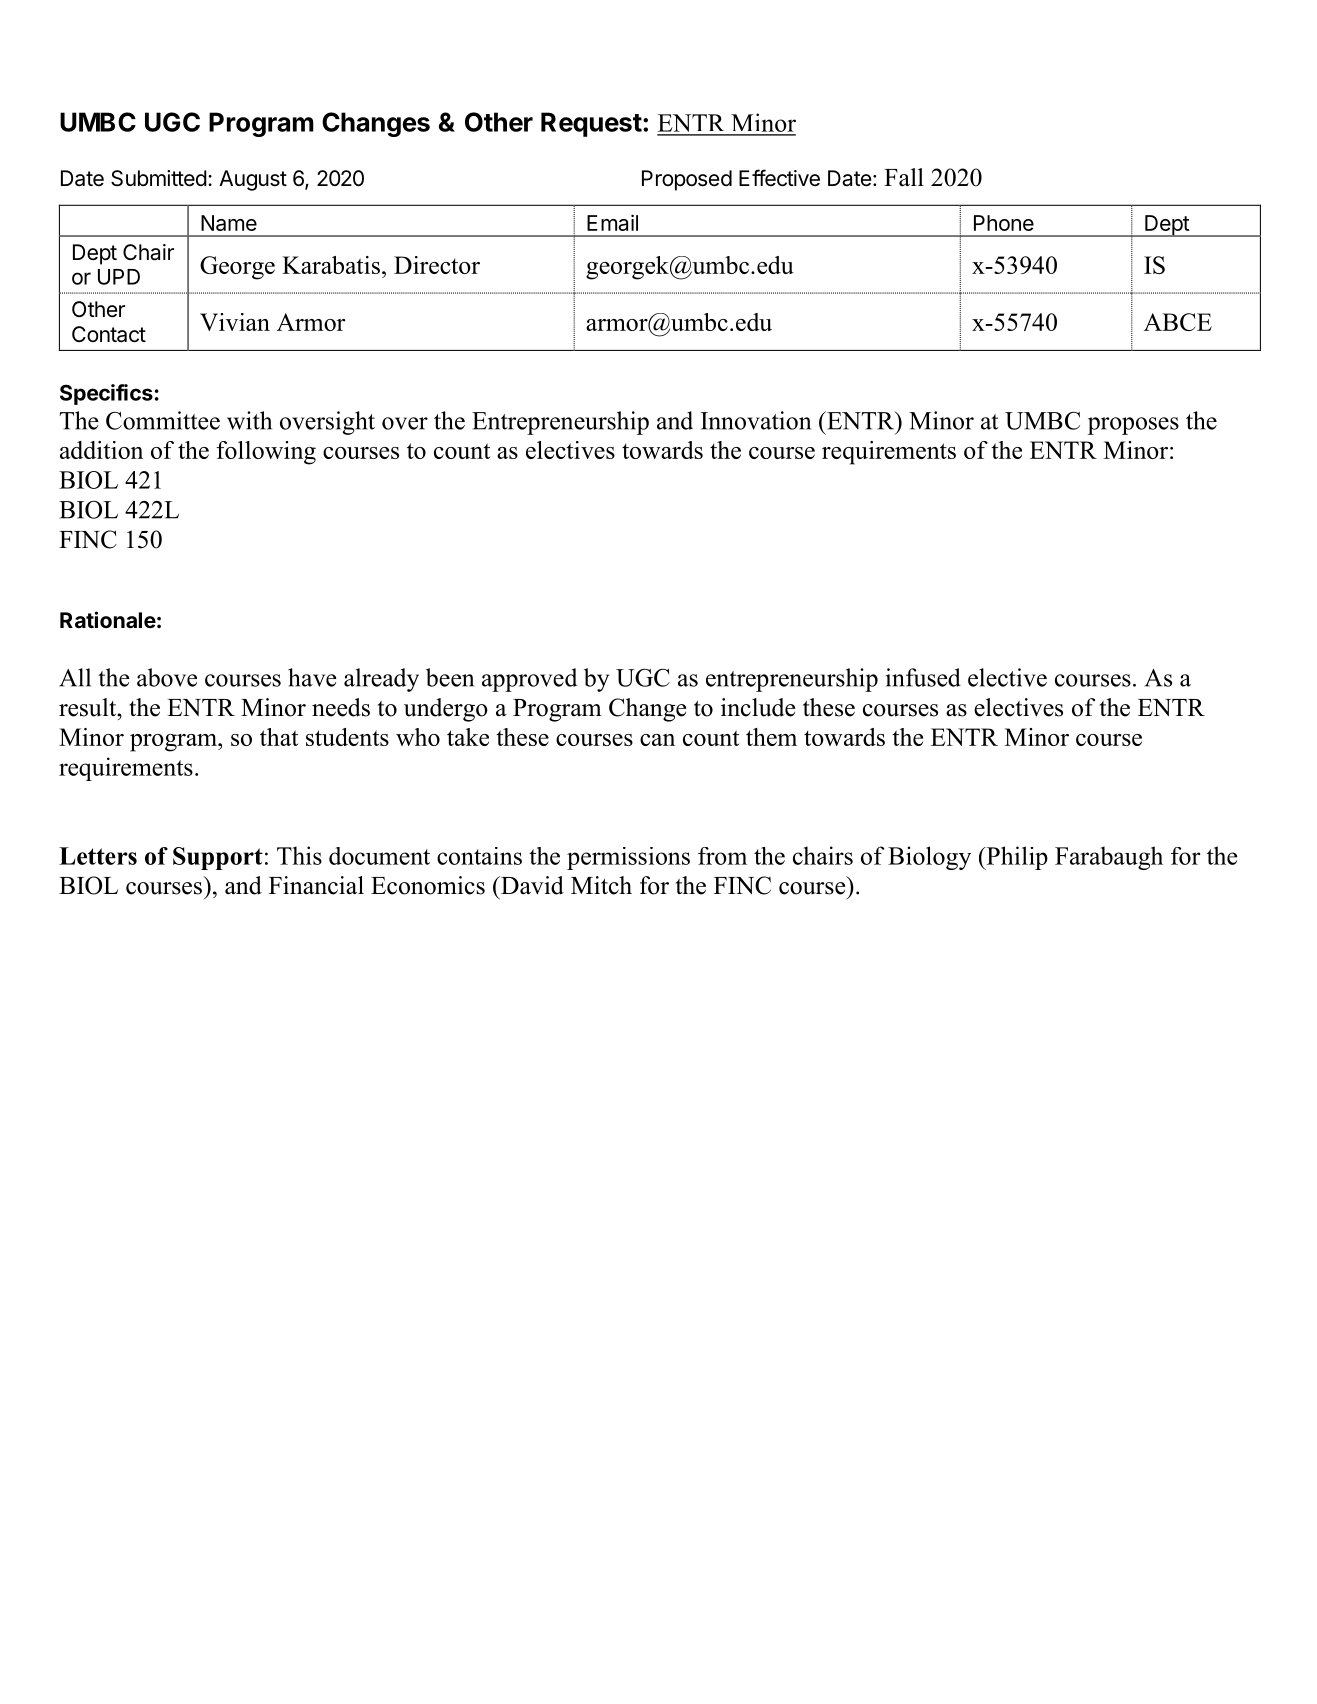 The image size is (1317, 1704). Describe the element at coordinates (1016, 858) in the screenshot. I see `Philip` at that location.
